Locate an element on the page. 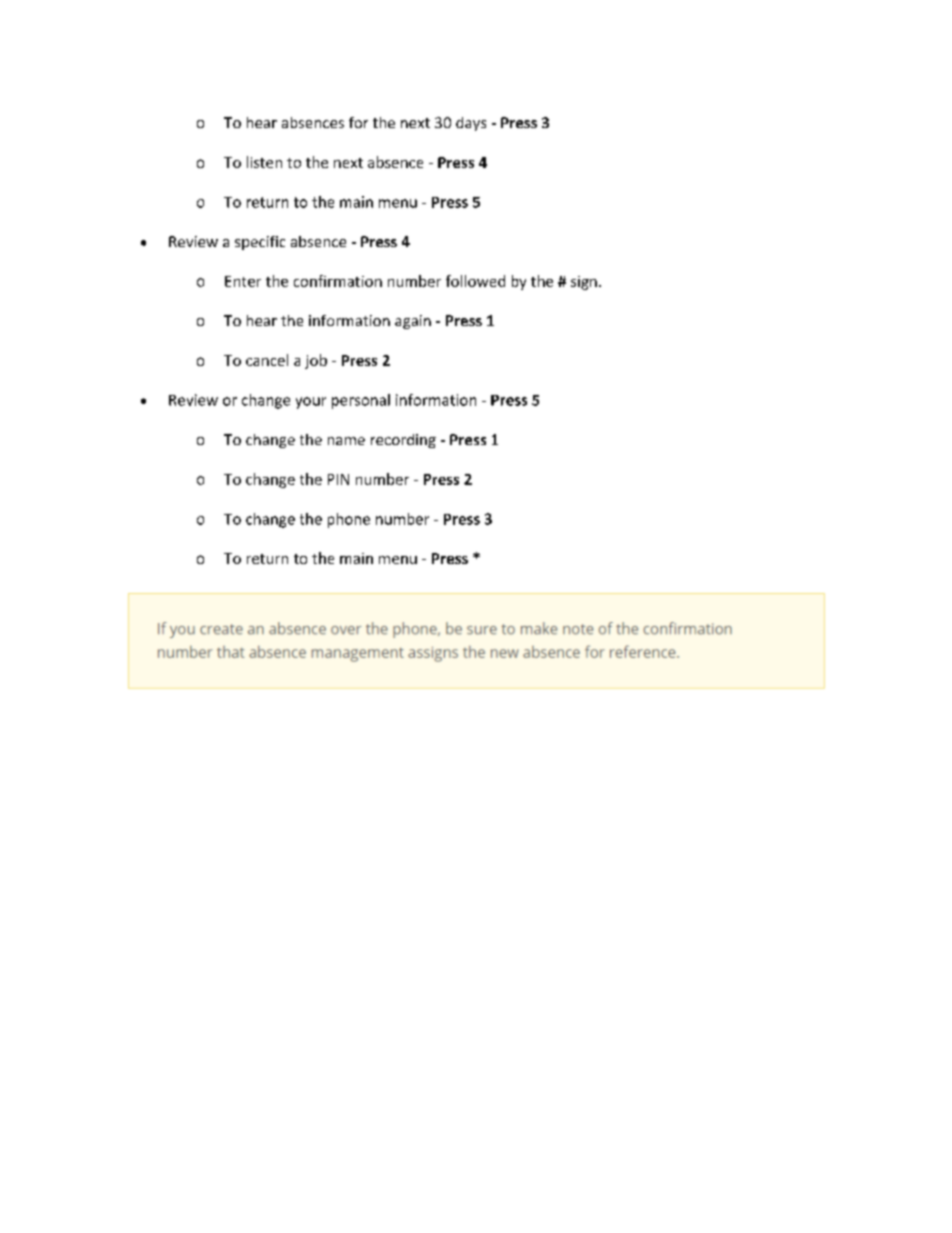 Image resolution: width=952 pixels, height=1233 pixels. your is located at coordinates (311, 403).
